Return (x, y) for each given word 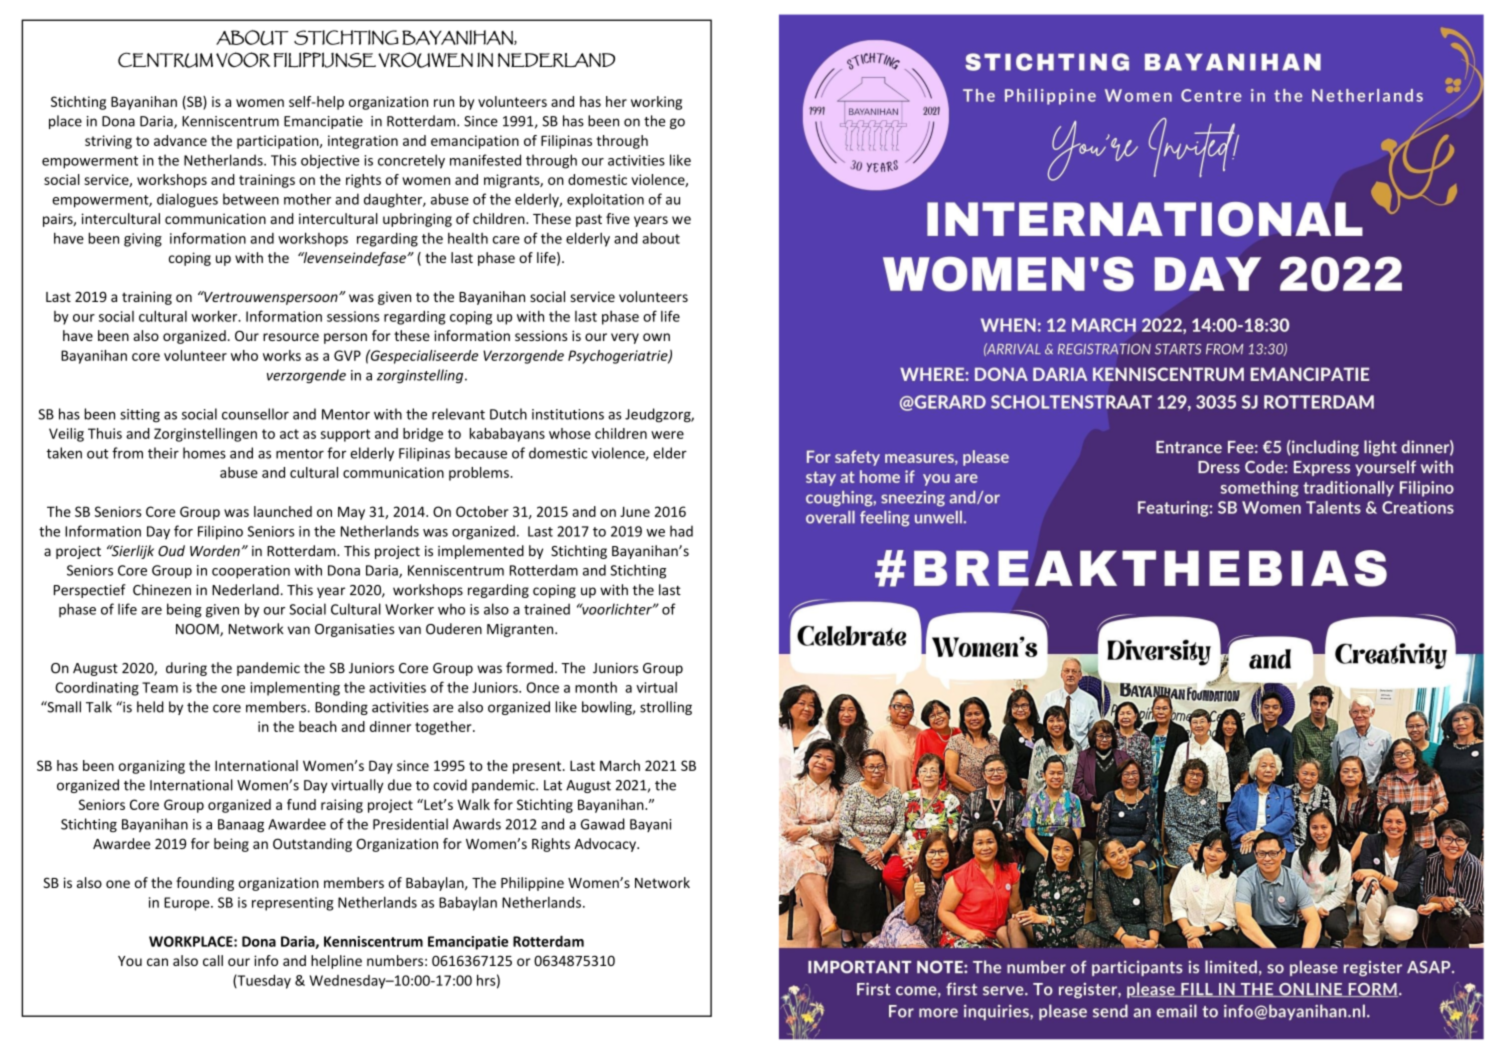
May (351, 513)
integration (363, 142)
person (345, 338)
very (625, 338)
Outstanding (312, 845)
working (656, 103)
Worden (215, 551)
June (635, 511)
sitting (140, 416)
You (130, 961)
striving (108, 142)
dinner (390, 726)
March (620, 765)
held (150, 707)
